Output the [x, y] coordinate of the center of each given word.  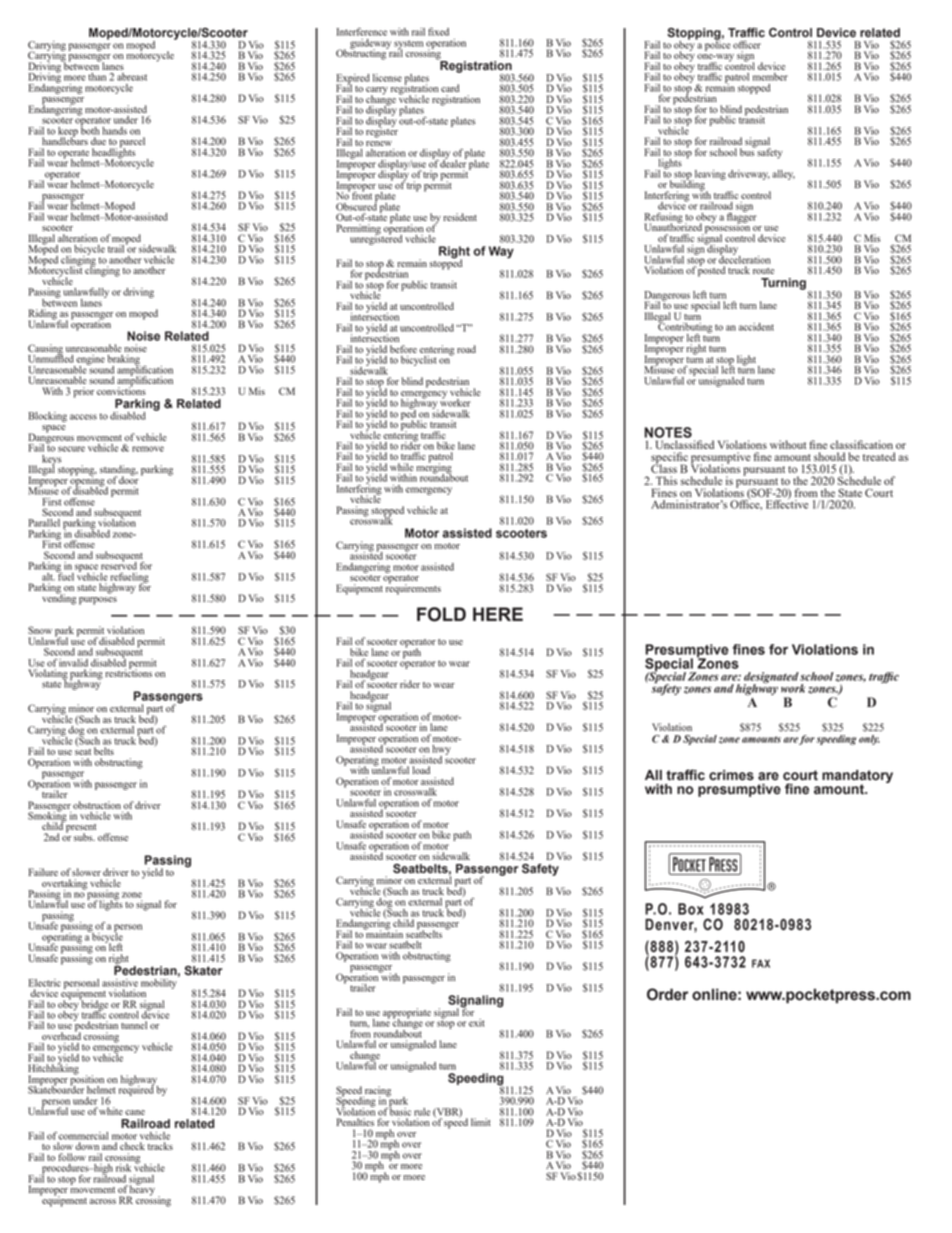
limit [481, 1122]
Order [667, 994]
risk [123, 1168]
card [450, 88]
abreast [132, 77]
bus [748, 151]
